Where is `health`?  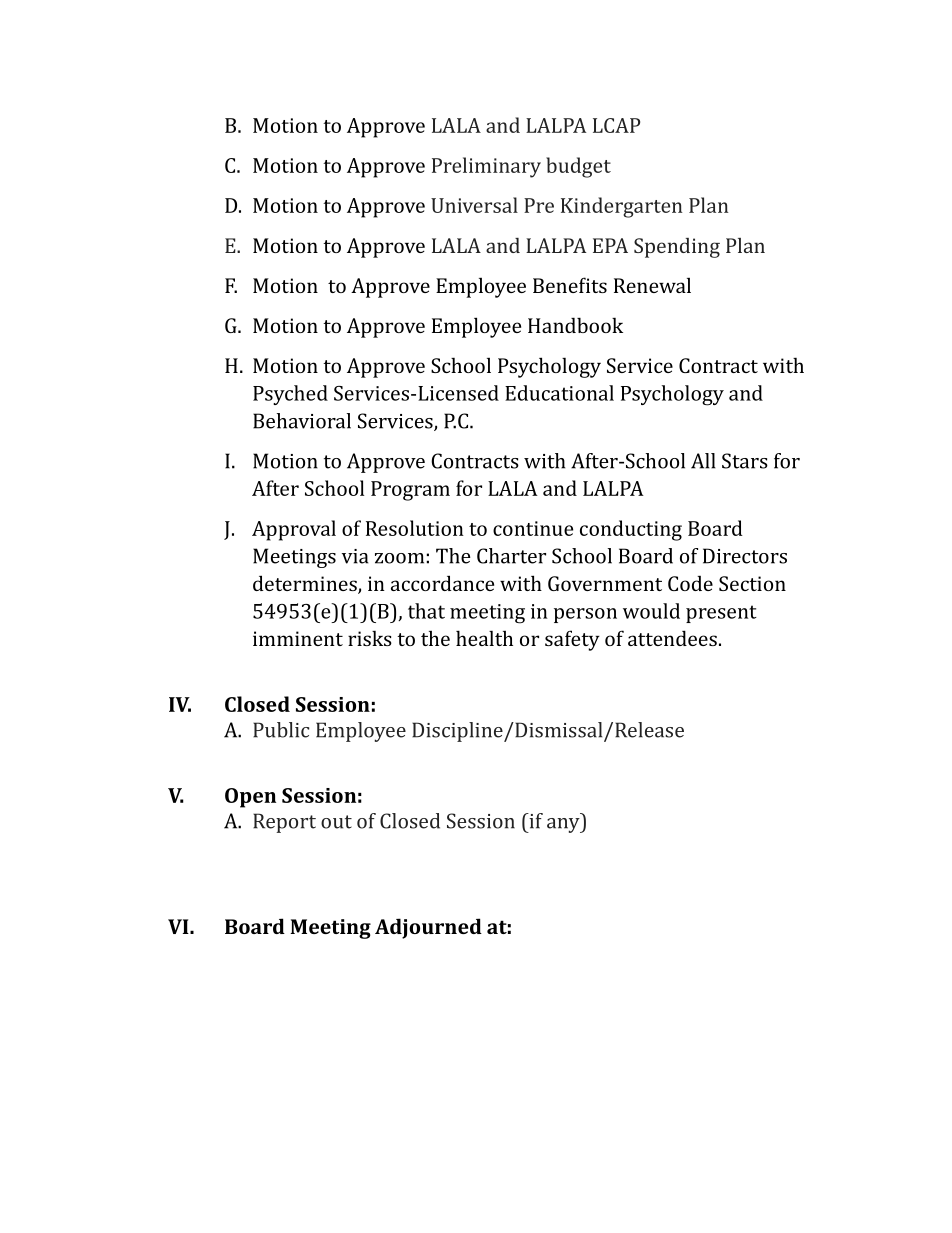
health is located at coordinates (484, 638).
